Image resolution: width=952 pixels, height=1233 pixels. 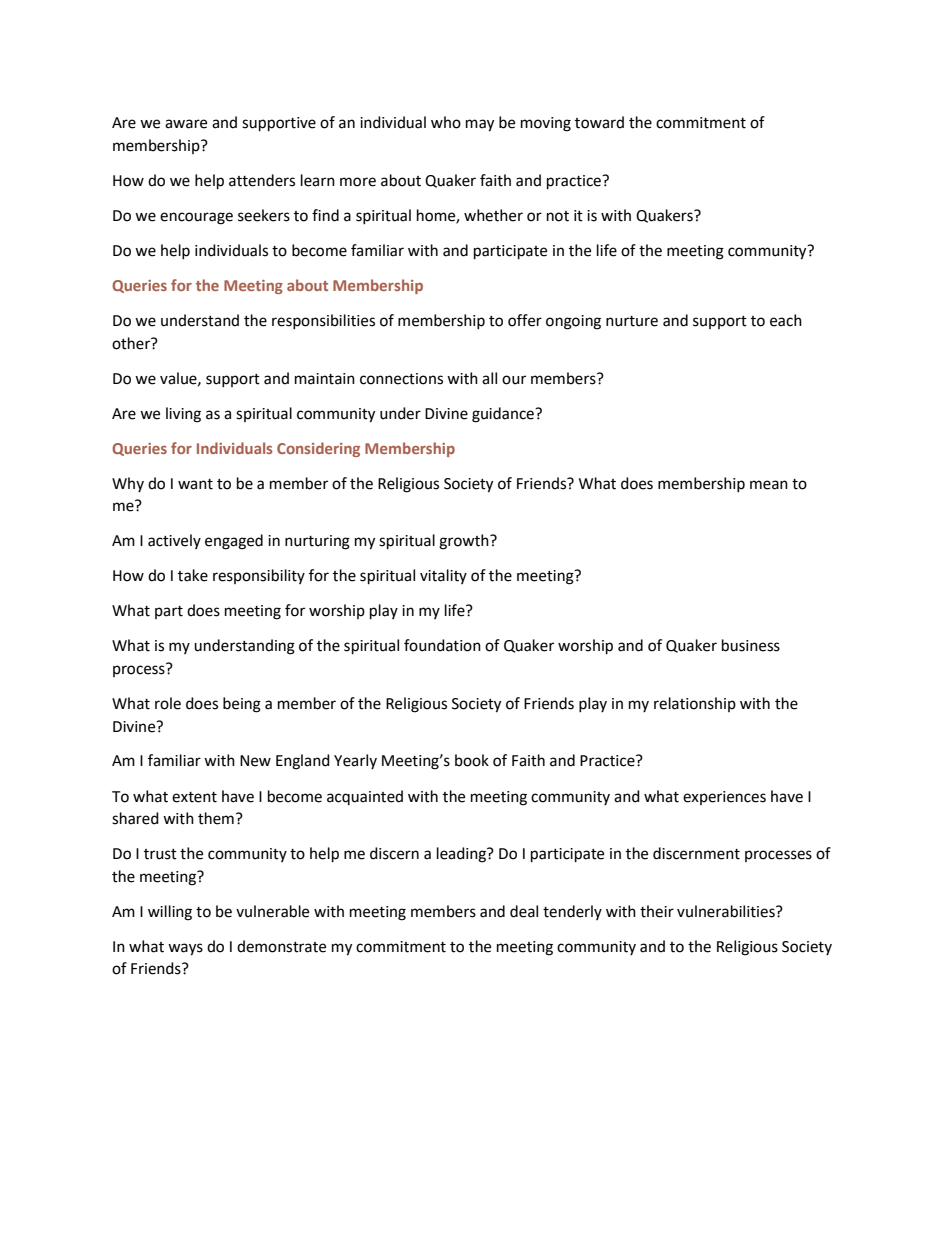 What do you see at coordinates (695, 704) in the screenshot?
I see `relationship` at bounding box center [695, 704].
